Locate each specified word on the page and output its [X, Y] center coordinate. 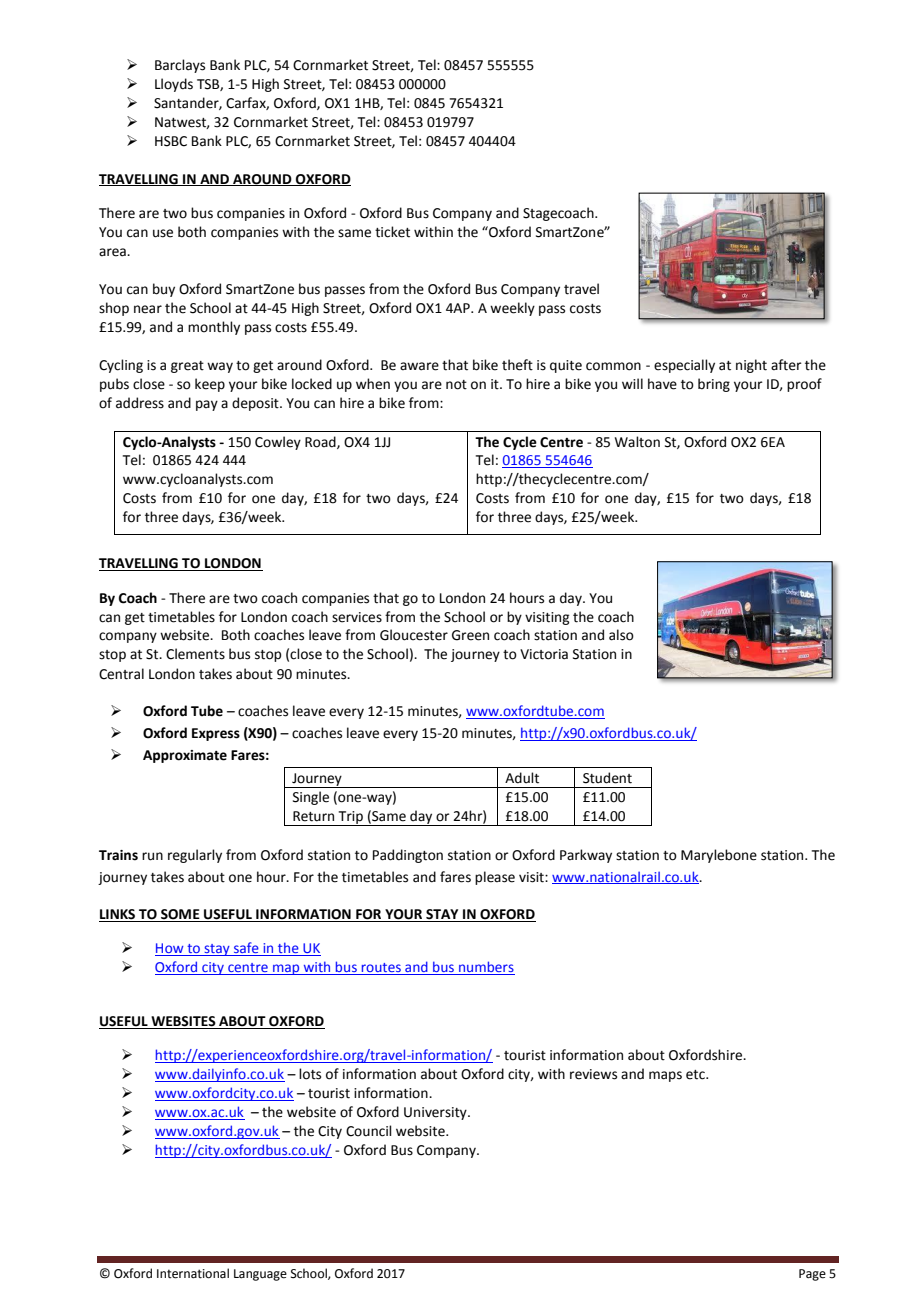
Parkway [586, 856]
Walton [637, 442]
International [193, 1273]
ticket [392, 232]
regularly [195, 856]
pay [207, 405]
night [751, 366]
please [495, 878]
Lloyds [174, 85]
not [456, 385]
